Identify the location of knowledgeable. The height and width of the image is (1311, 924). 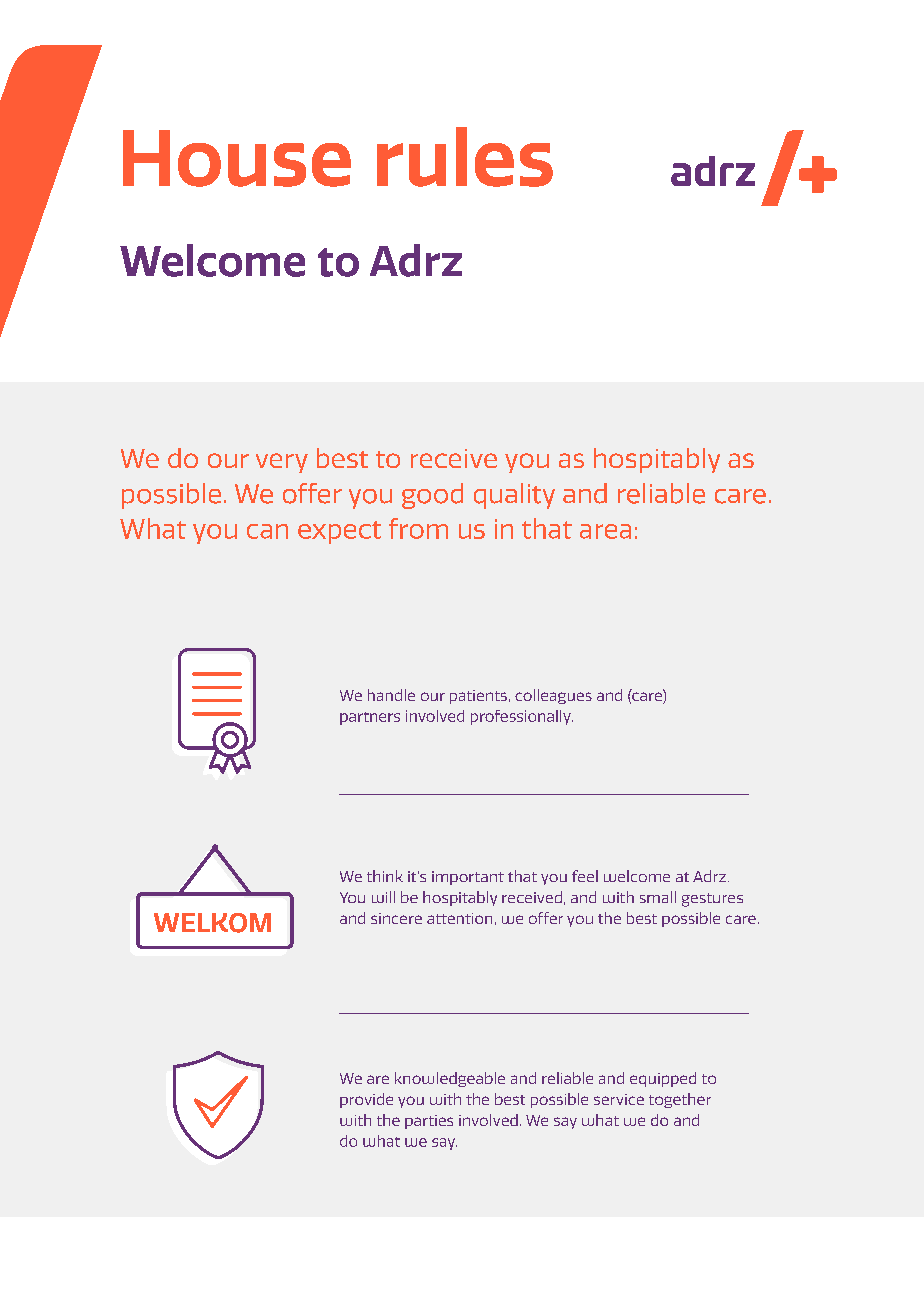
(450, 1079).
